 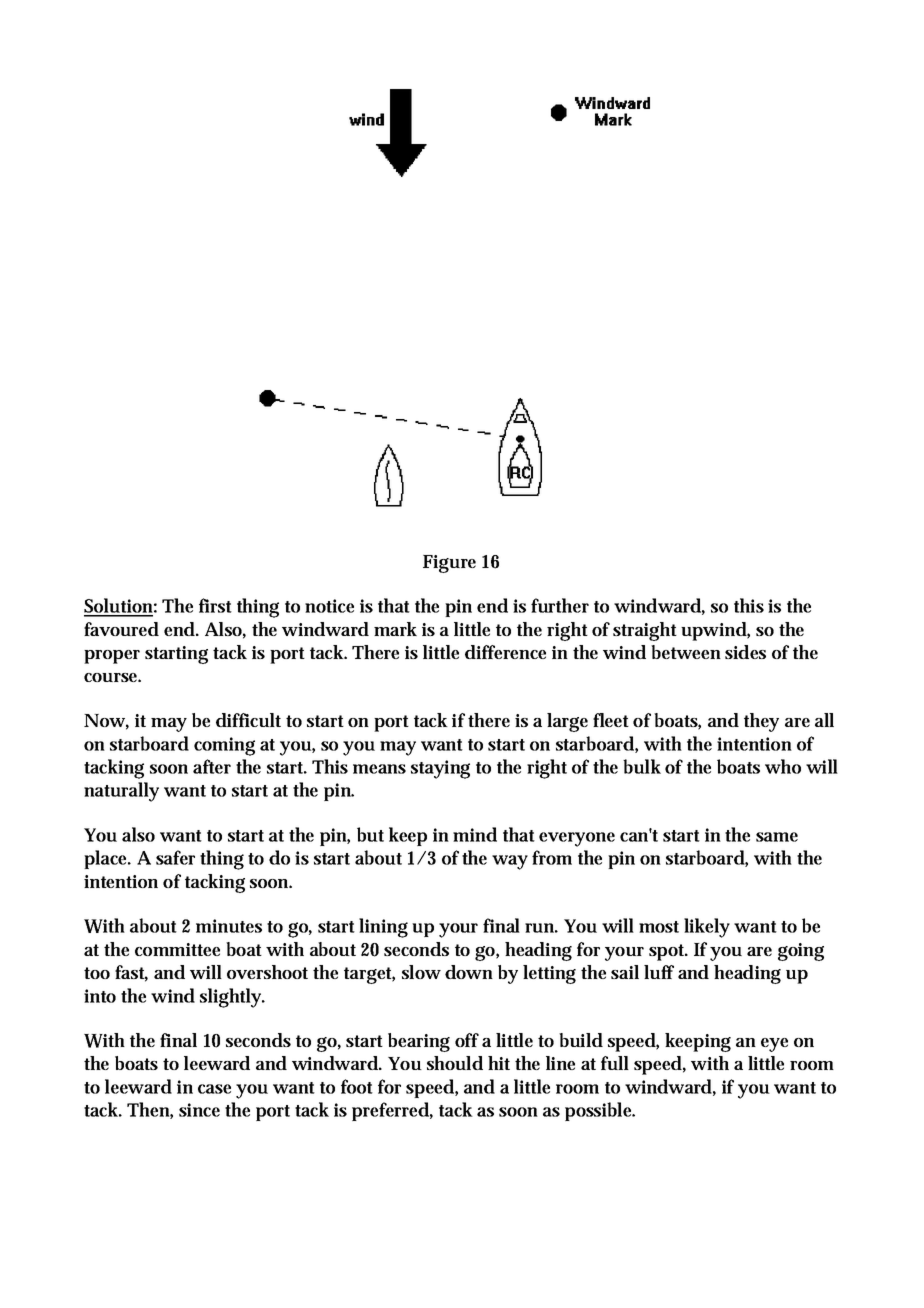 What do you see at coordinates (475, 834) in the screenshot?
I see `mind` at bounding box center [475, 834].
